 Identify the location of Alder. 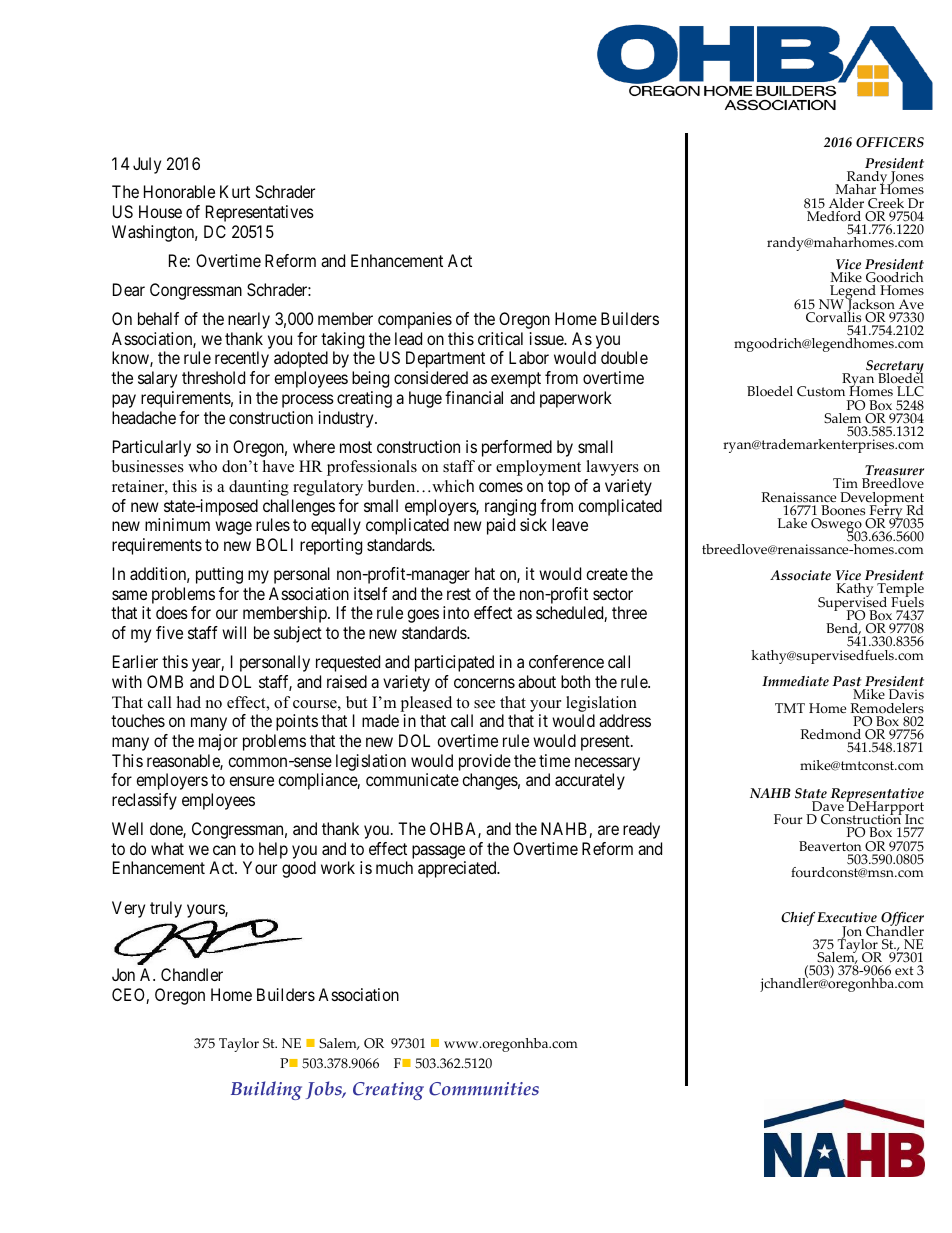
(846, 203).
